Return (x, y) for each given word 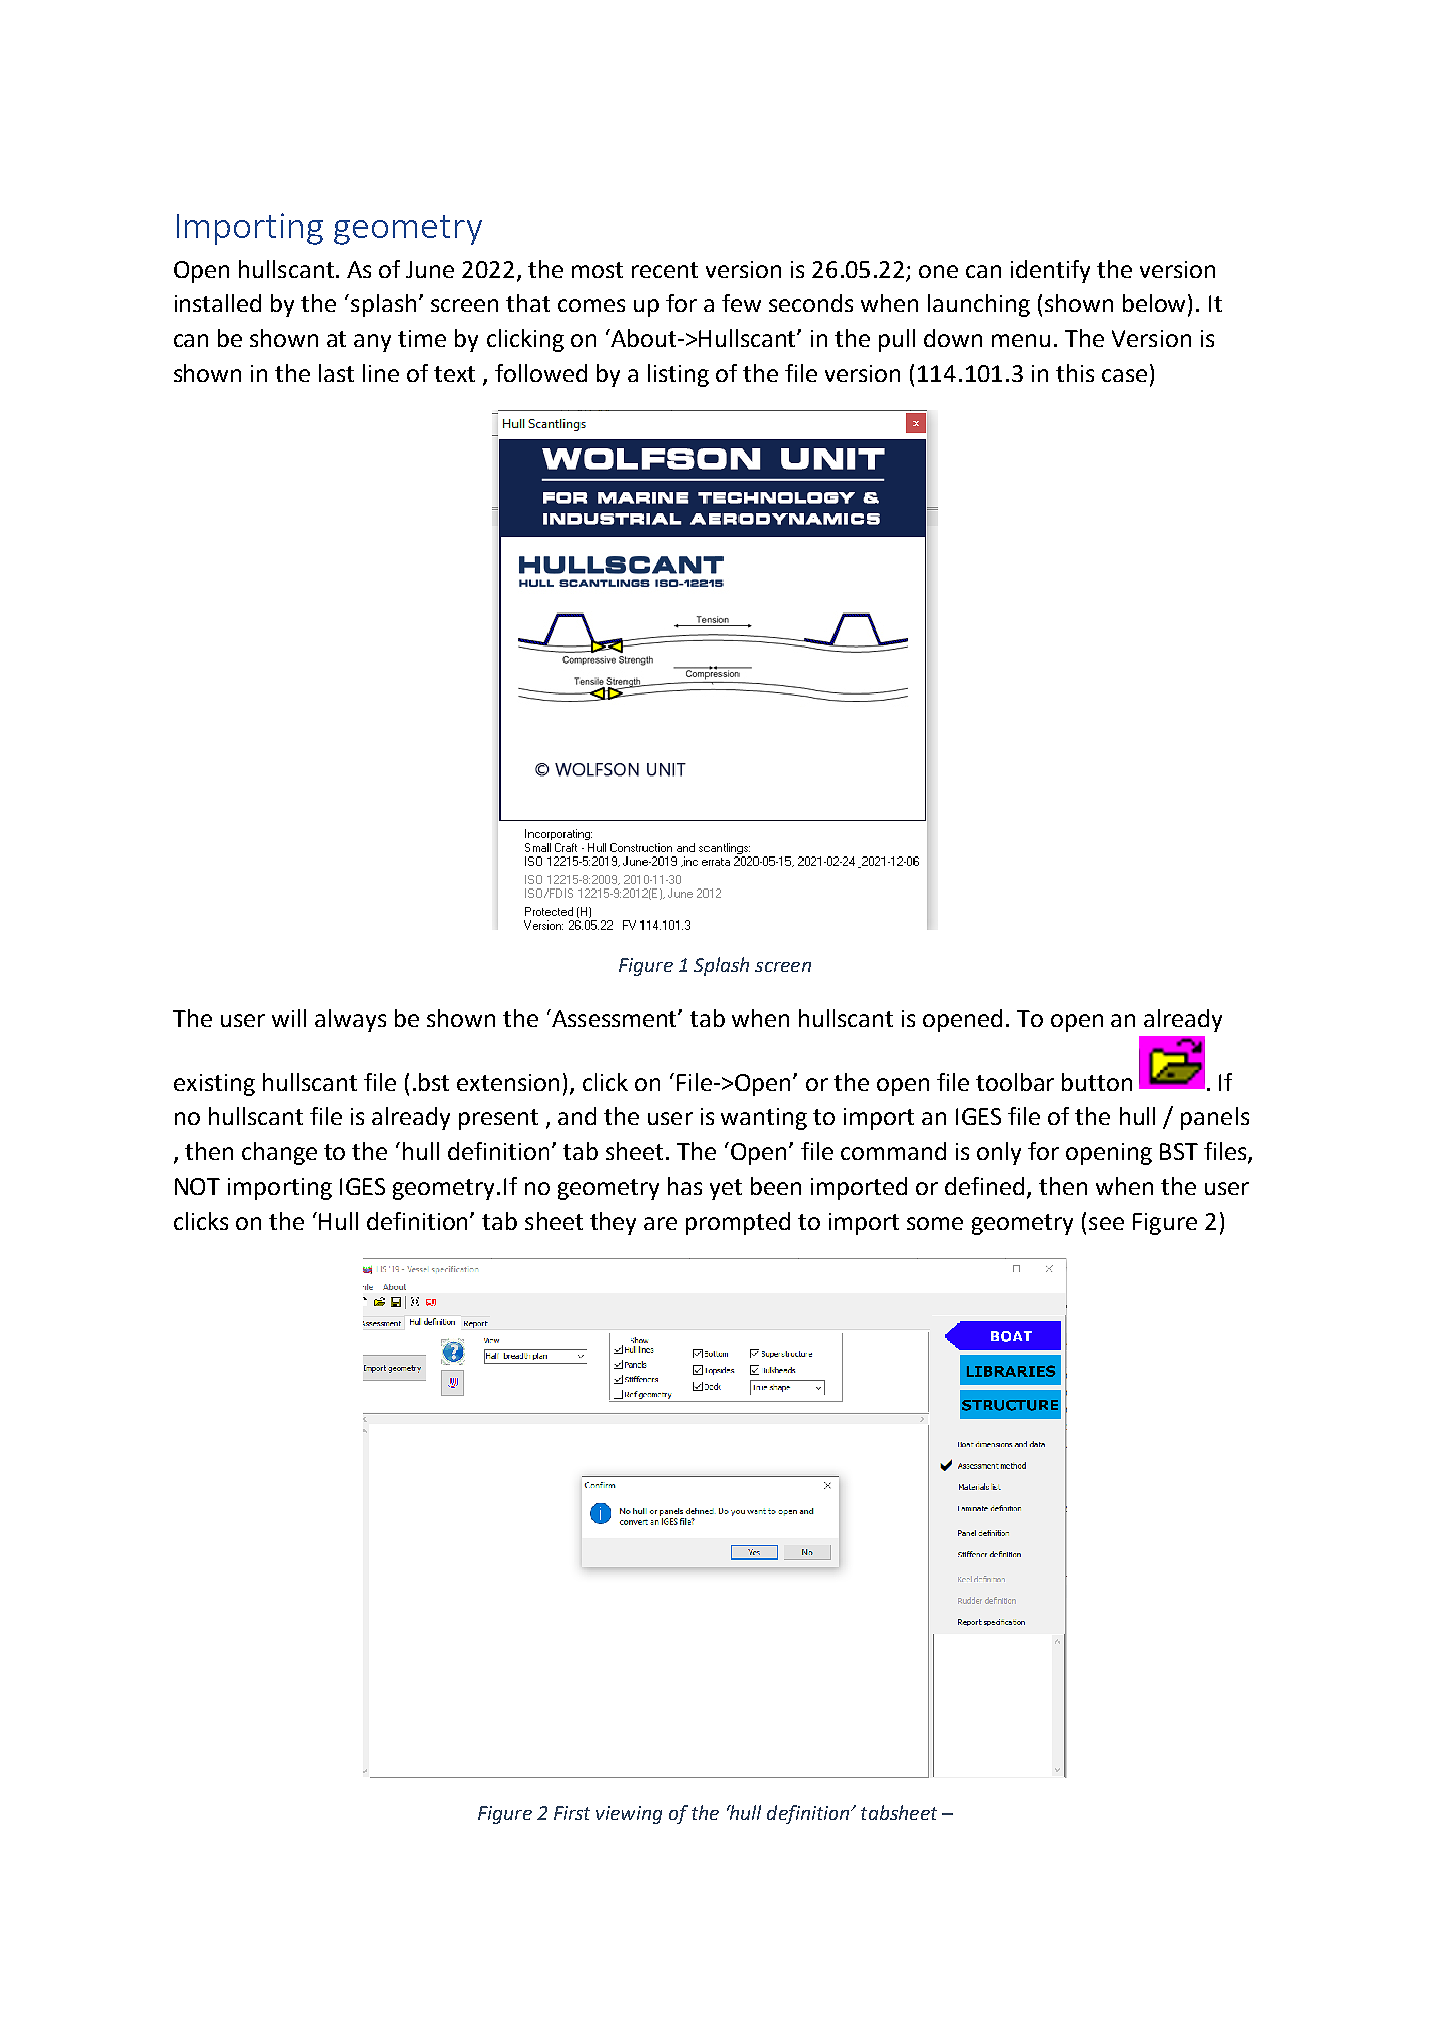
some (935, 1223)
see (1106, 1223)
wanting (764, 1119)
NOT (197, 1186)
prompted (738, 1223)
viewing (629, 1815)
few (741, 303)
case (1124, 375)
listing (678, 375)
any (372, 343)
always (350, 1020)
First (572, 1813)
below (1156, 304)
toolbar (1015, 1082)
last (336, 373)
